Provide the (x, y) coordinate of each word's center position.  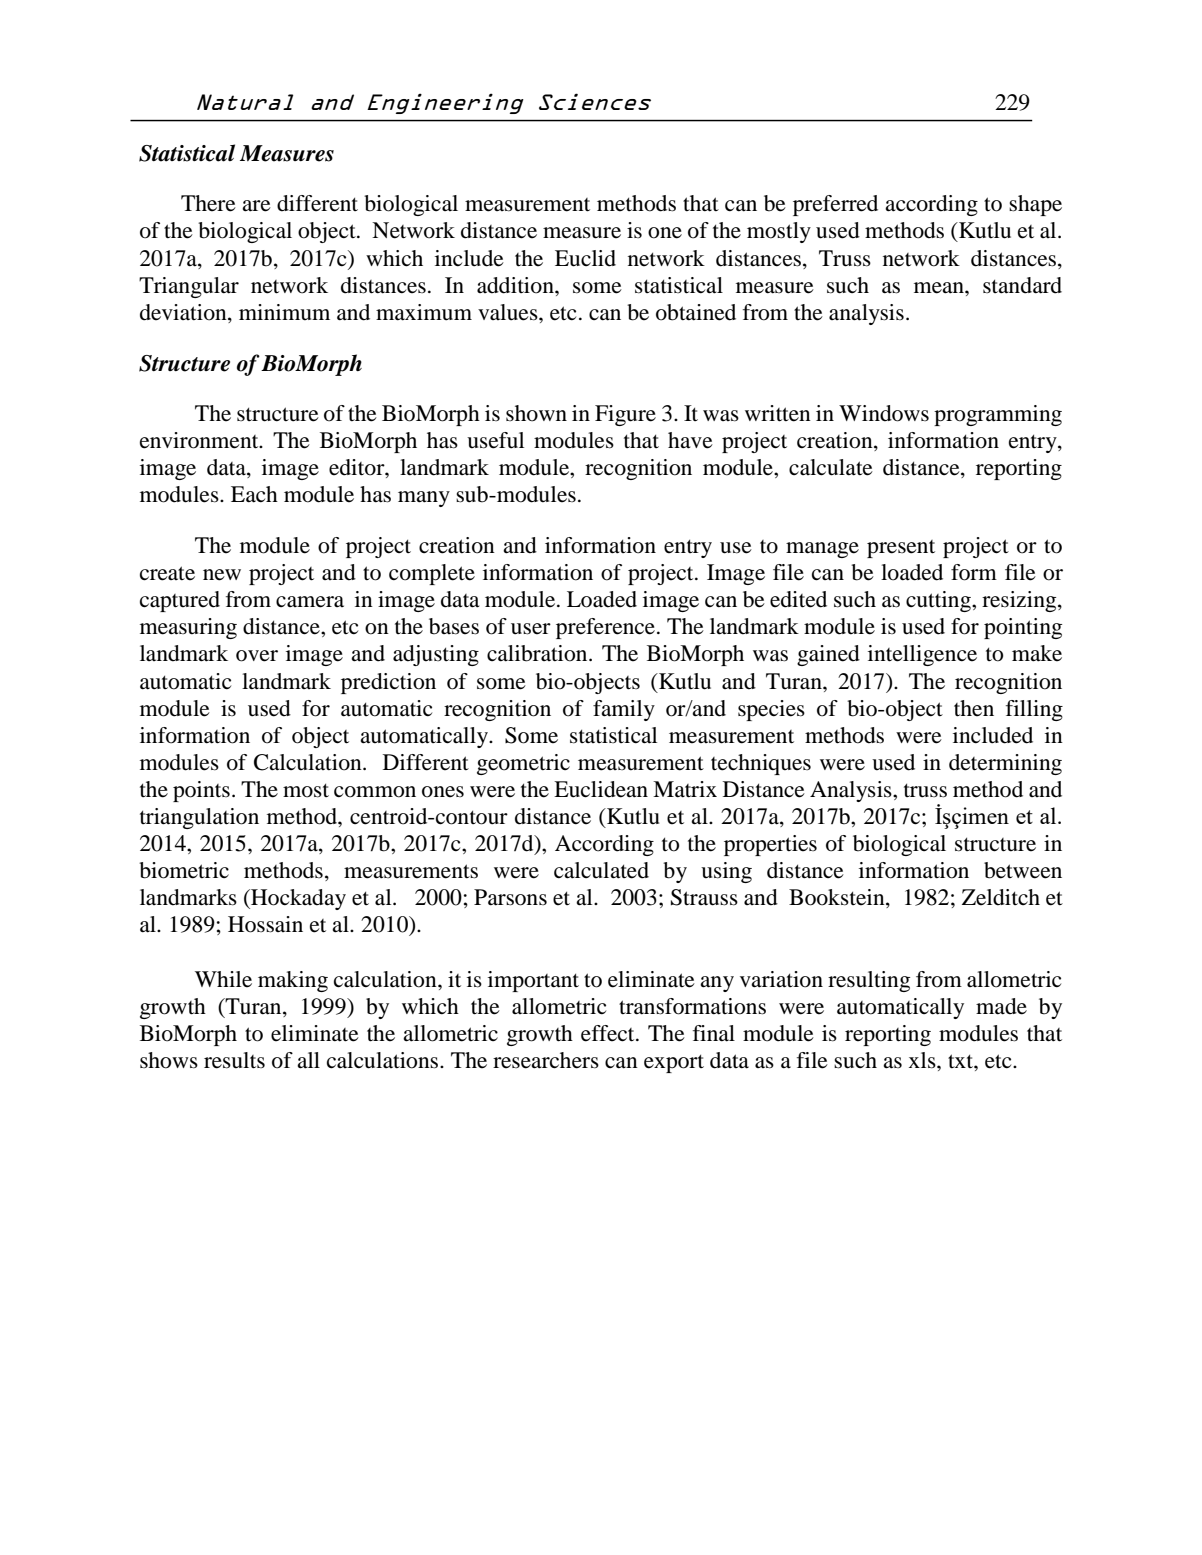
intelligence (922, 655)
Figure (625, 415)
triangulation (199, 818)
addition (516, 285)
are (256, 206)
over (257, 656)
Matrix (685, 789)
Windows (884, 413)
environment (200, 440)
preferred (835, 205)
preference (605, 628)
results (234, 1060)
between (1023, 870)
